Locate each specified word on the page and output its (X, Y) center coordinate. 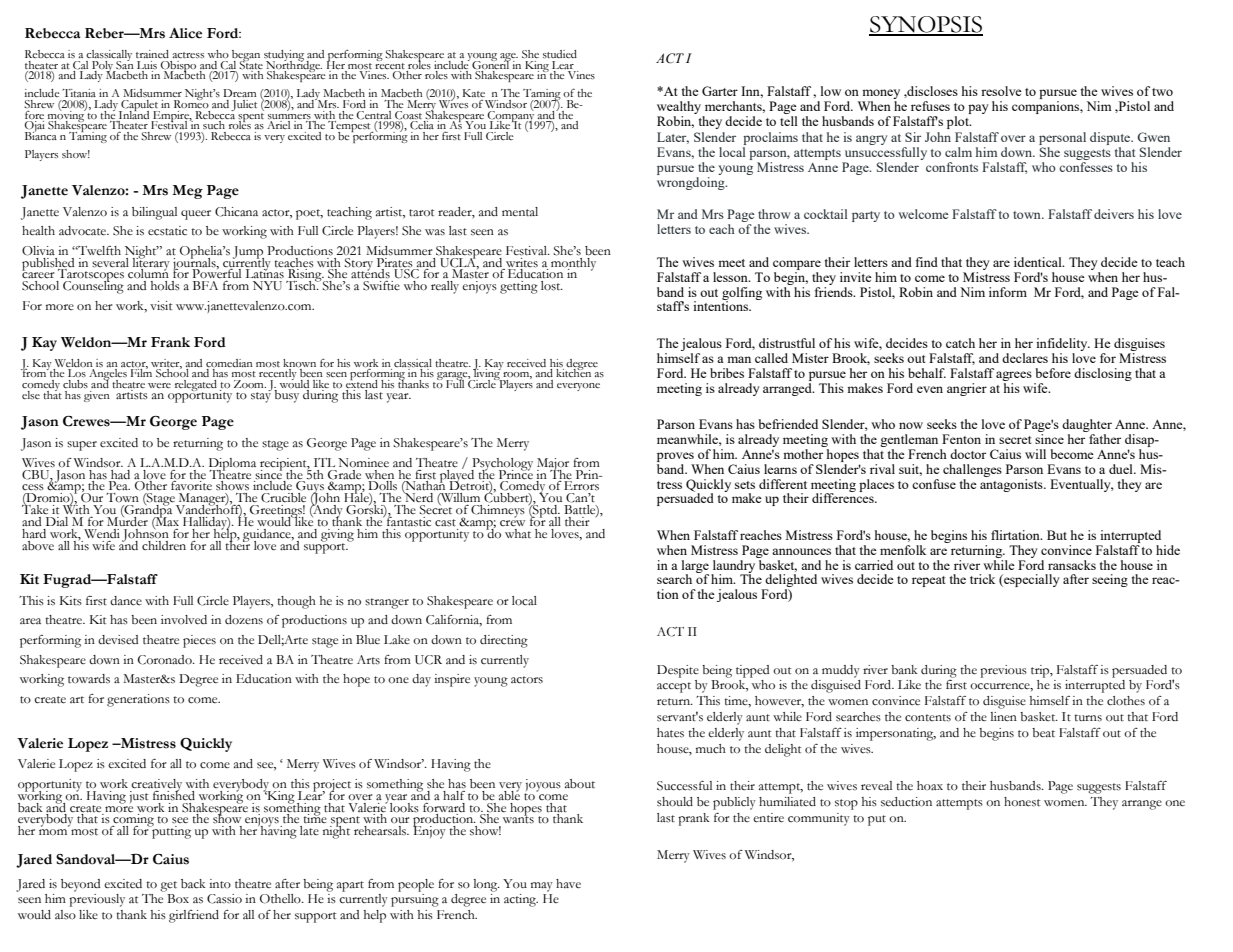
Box (178, 899)
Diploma (232, 465)
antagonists (1012, 484)
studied (560, 54)
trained (152, 54)
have (568, 884)
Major (553, 465)
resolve (1001, 91)
